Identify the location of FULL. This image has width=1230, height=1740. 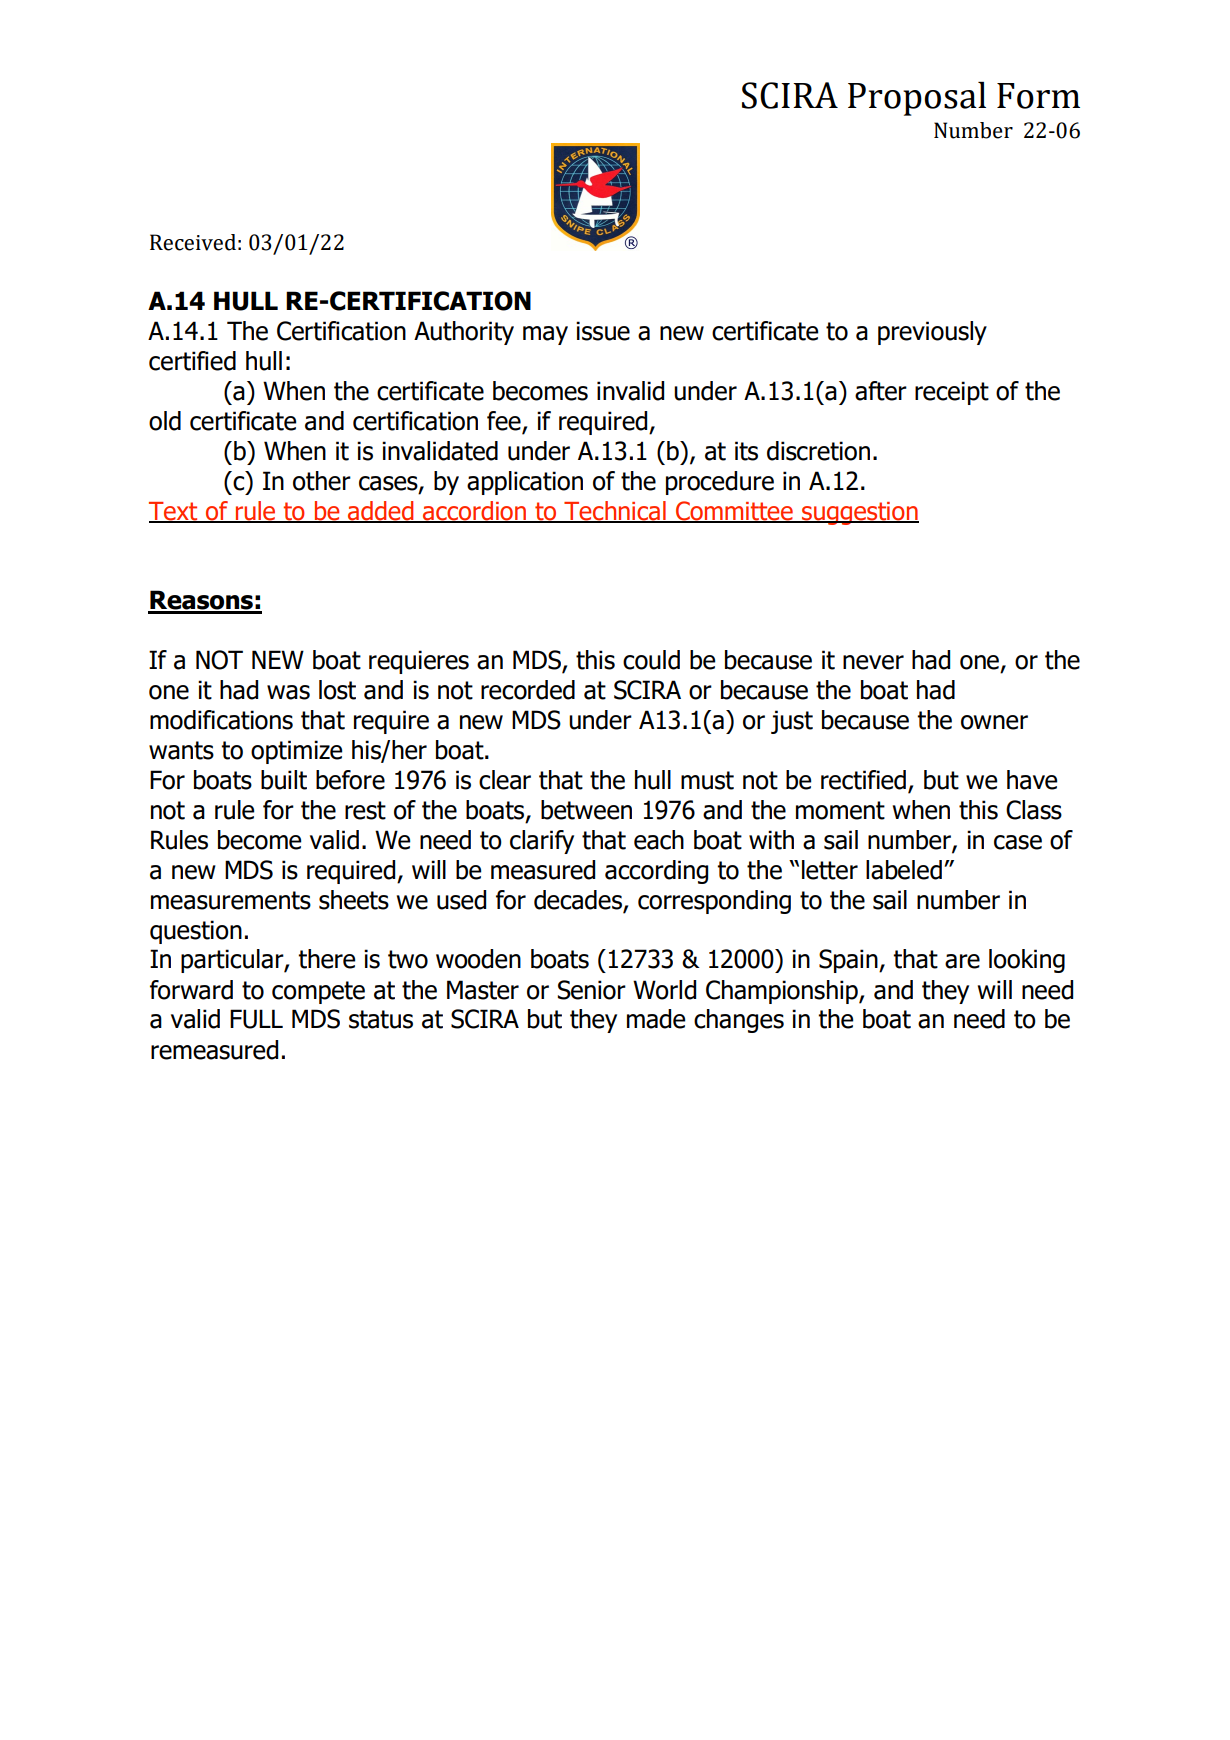
(256, 1019).
